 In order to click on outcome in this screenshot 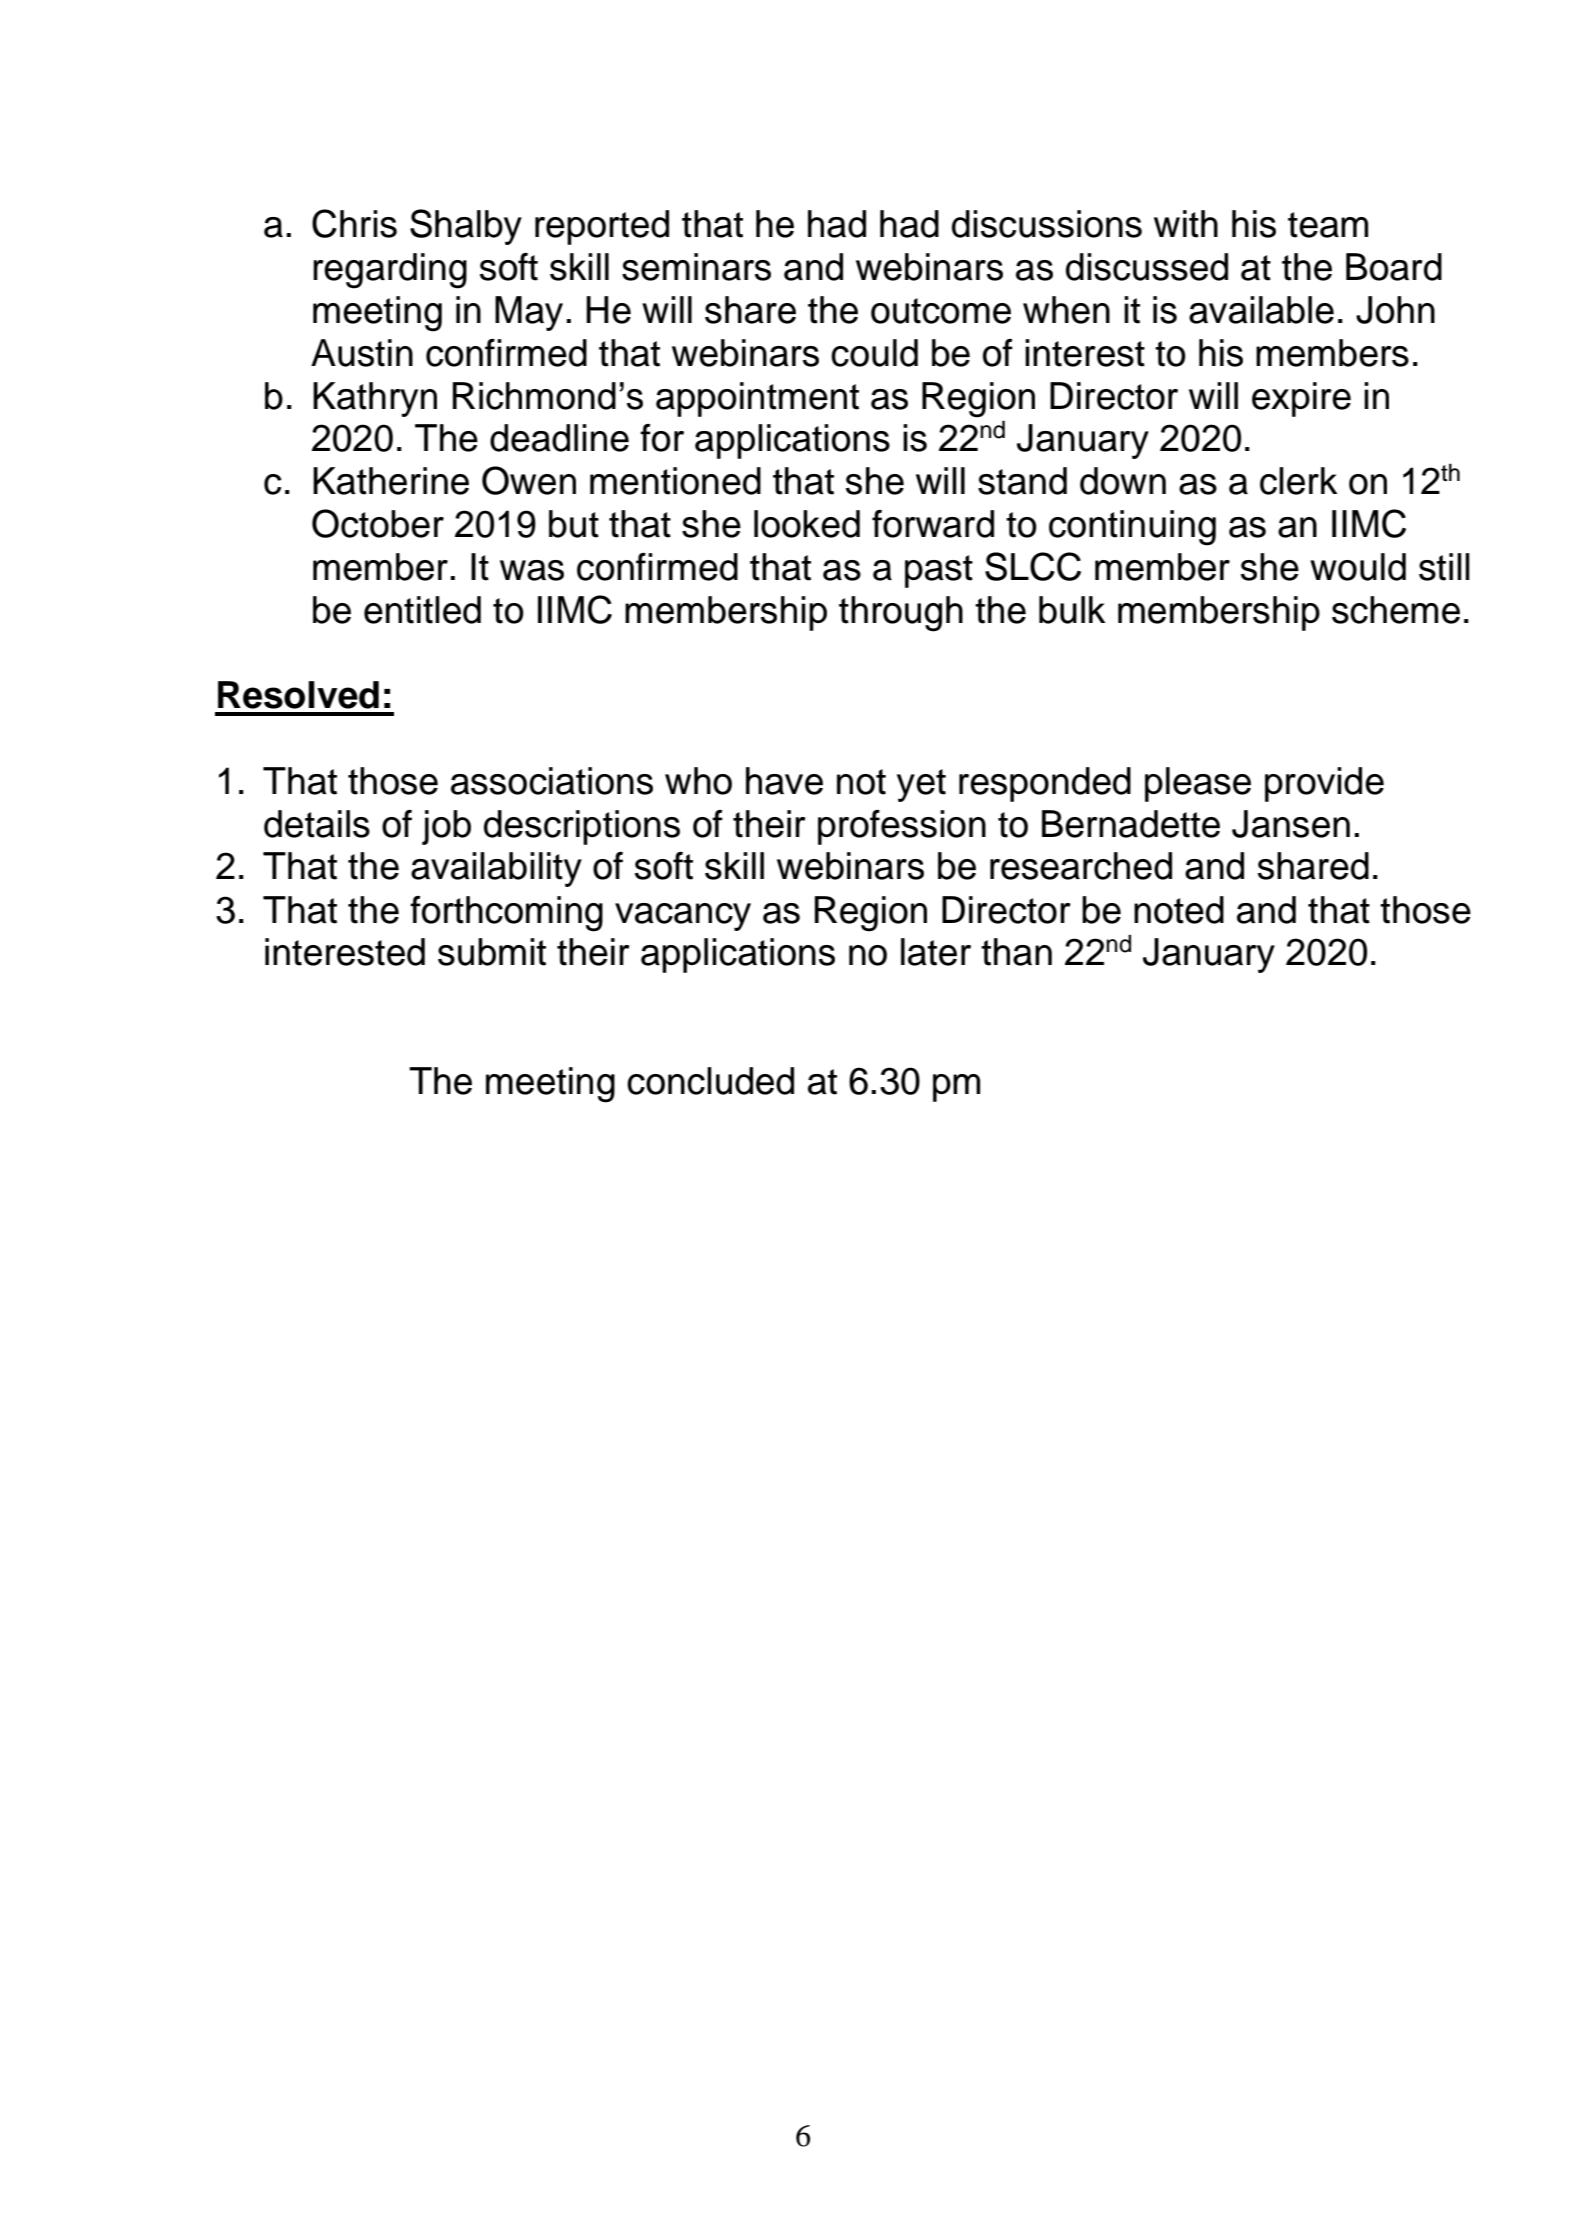, I will do `click(941, 311)`.
